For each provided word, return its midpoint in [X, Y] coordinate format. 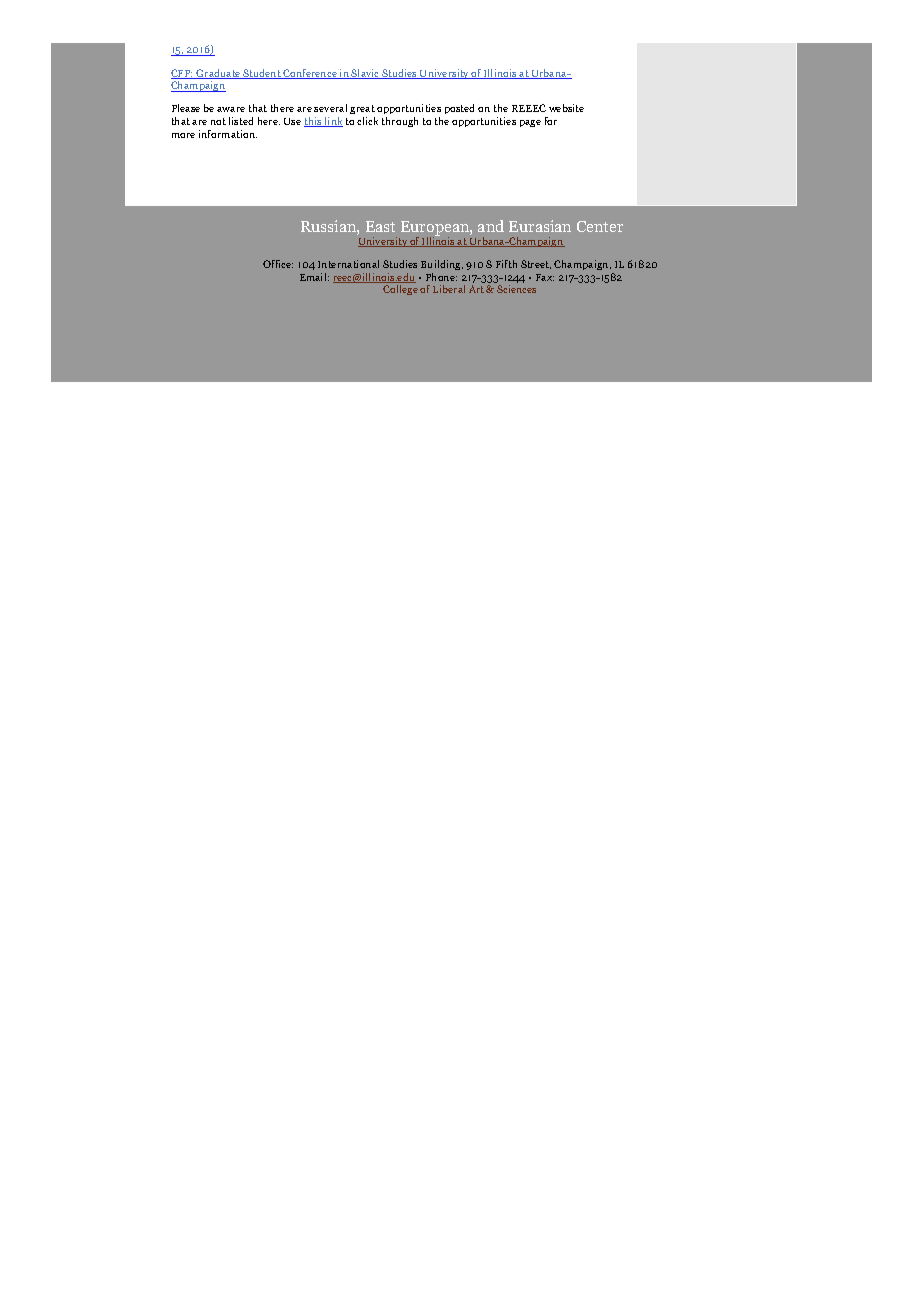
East [380, 226]
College [400, 290]
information [228, 134]
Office [278, 264]
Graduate [219, 74]
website [566, 108]
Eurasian [540, 226]
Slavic [366, 74]
